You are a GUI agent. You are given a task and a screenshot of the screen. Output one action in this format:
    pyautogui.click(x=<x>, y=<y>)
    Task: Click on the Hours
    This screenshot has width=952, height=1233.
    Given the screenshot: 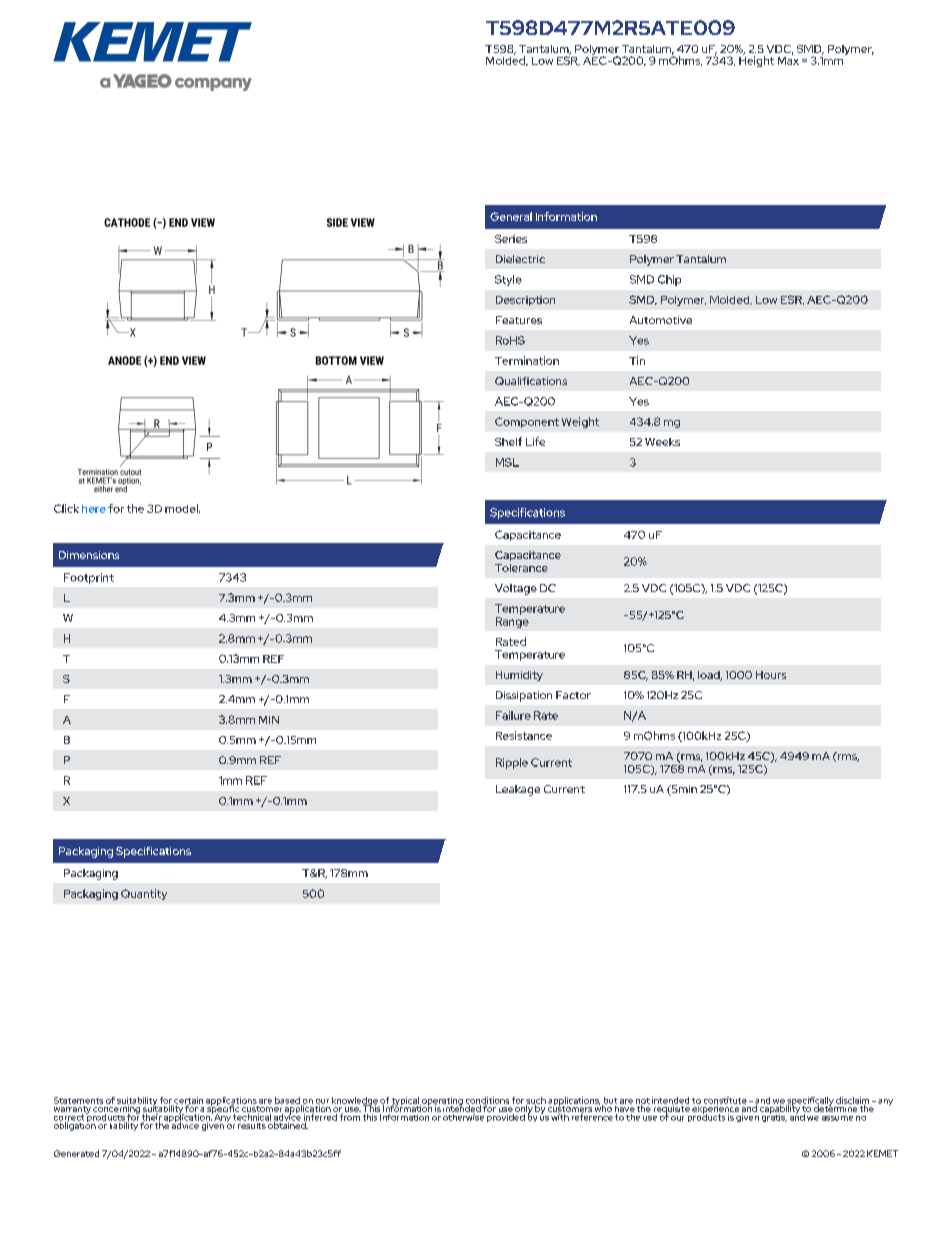 What is the action you would take?
    pyautogui.click(x=771, y=675)
